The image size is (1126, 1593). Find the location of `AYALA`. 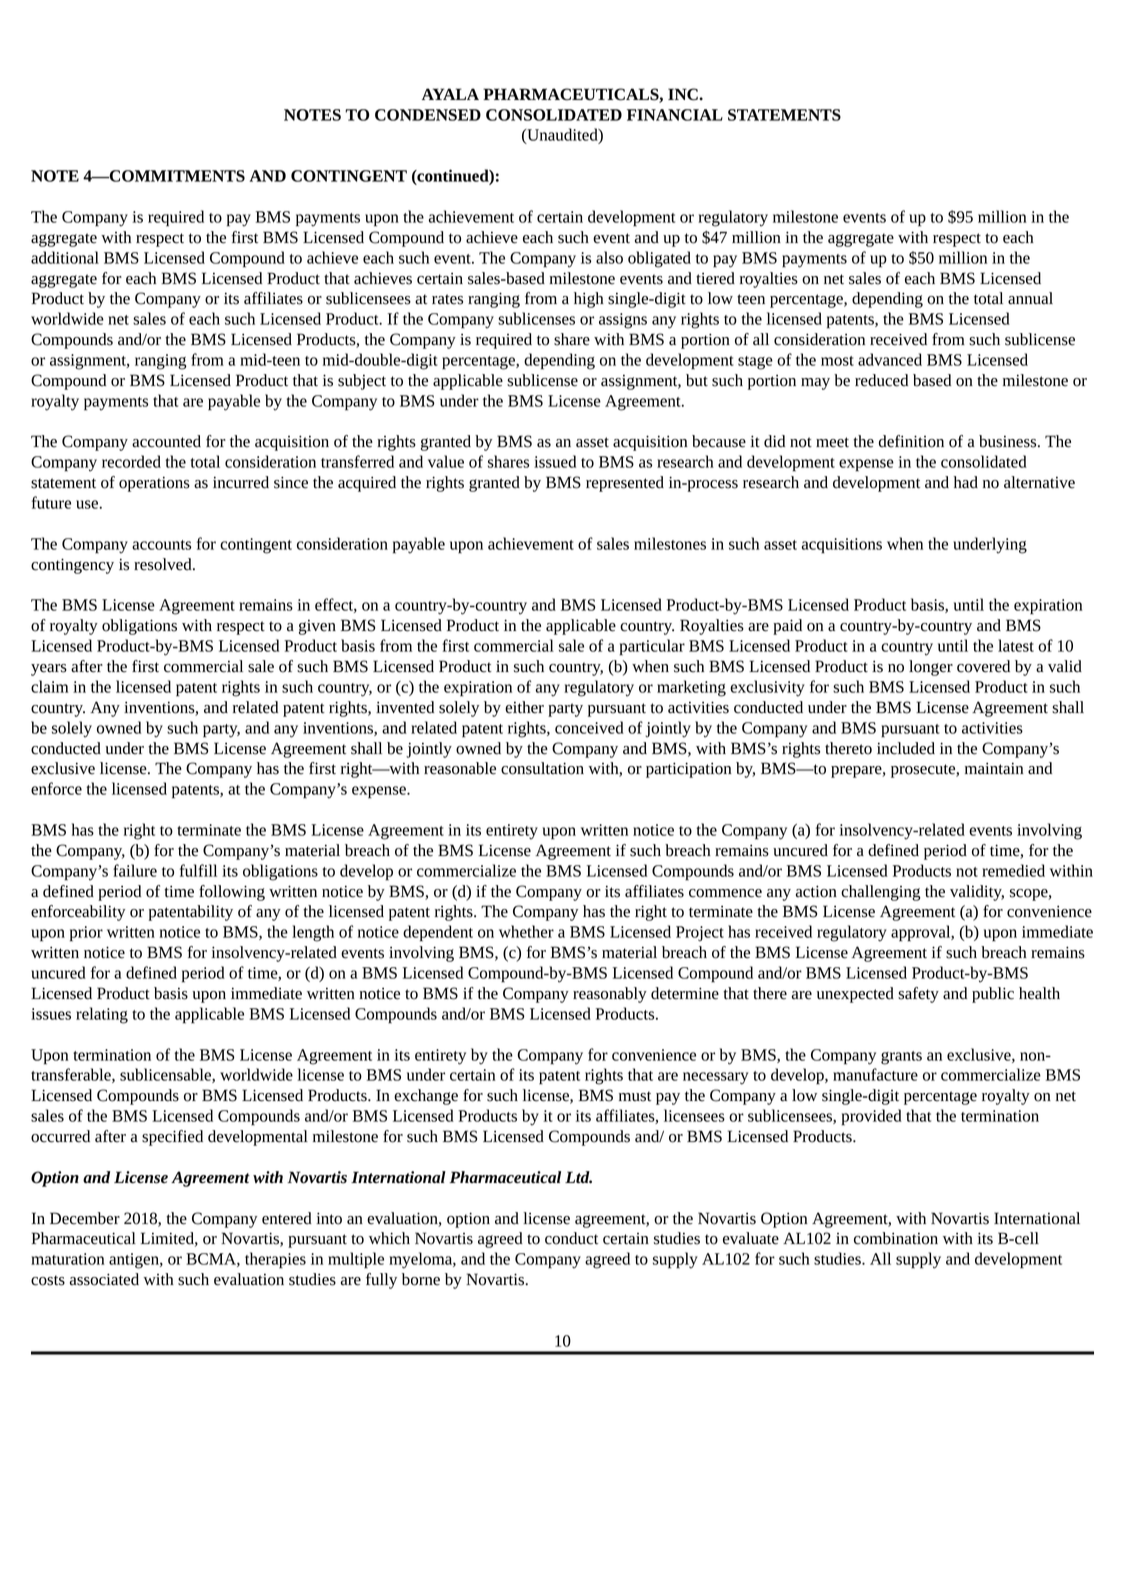

AYALA is located at coordinates (450, 94).
